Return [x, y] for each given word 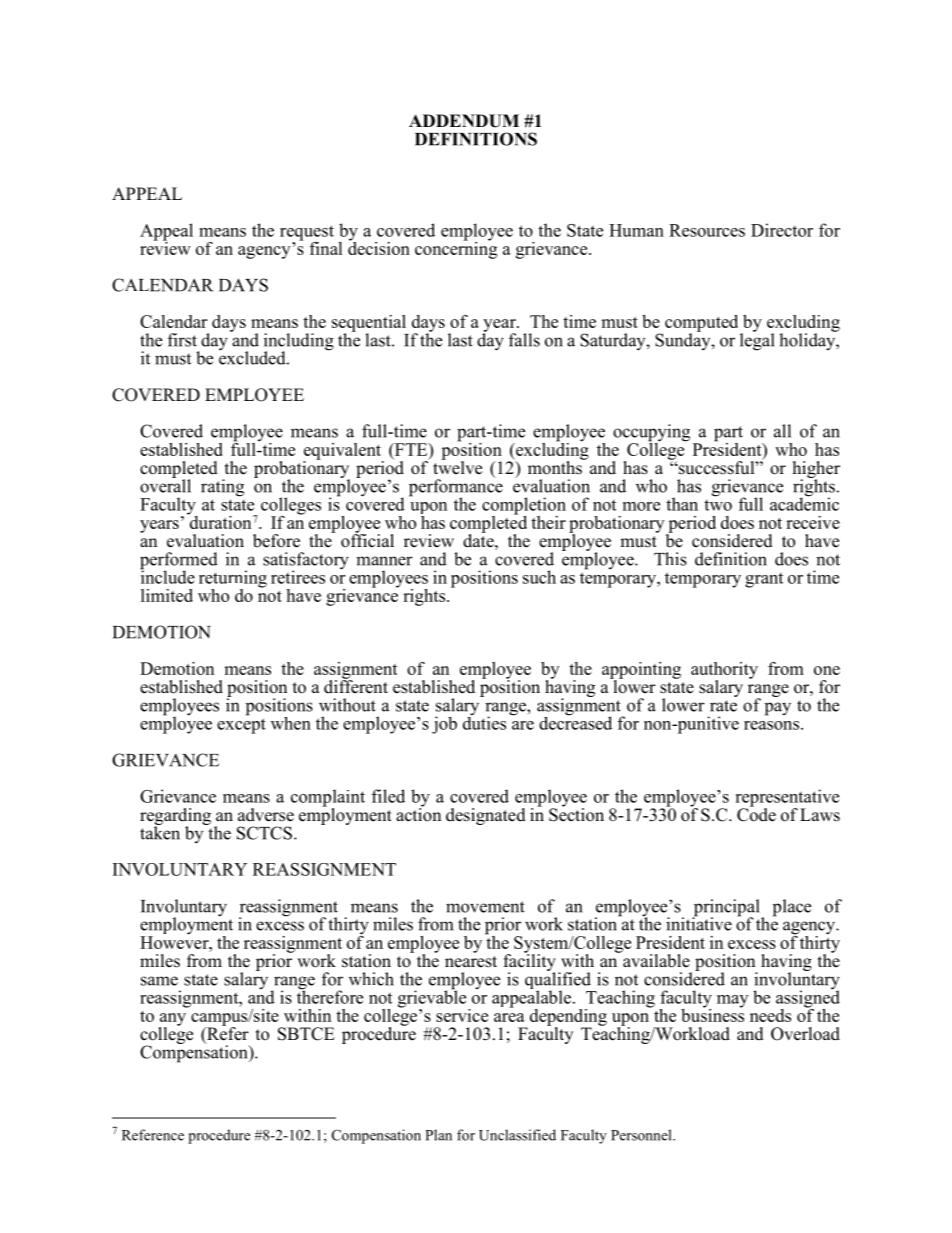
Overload [805, 1034]
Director [782, 230]
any [172, 1020]
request [307, 234]
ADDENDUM [464, 121]
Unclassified [517, 1135]
